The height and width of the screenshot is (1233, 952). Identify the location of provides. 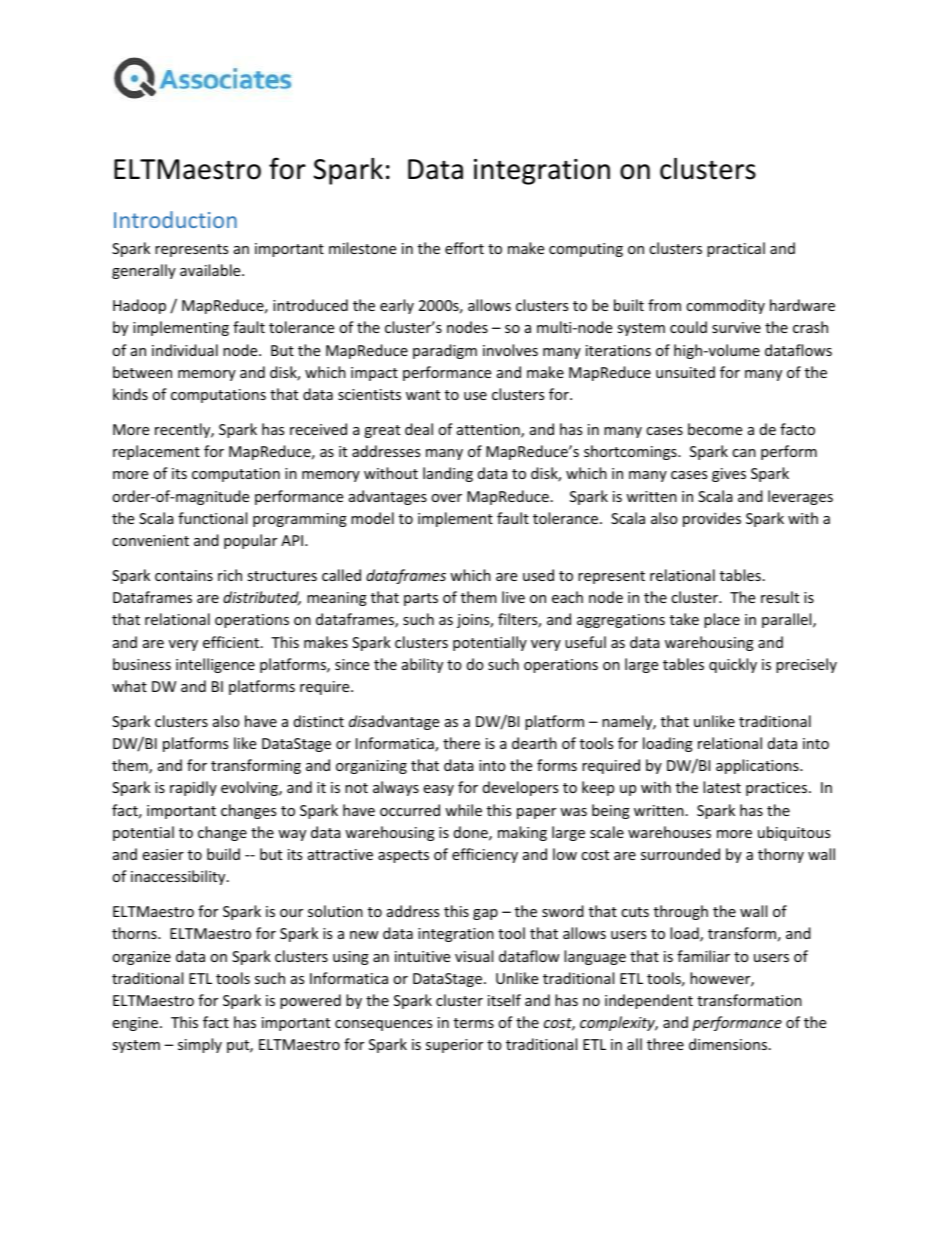
(712, 519).
